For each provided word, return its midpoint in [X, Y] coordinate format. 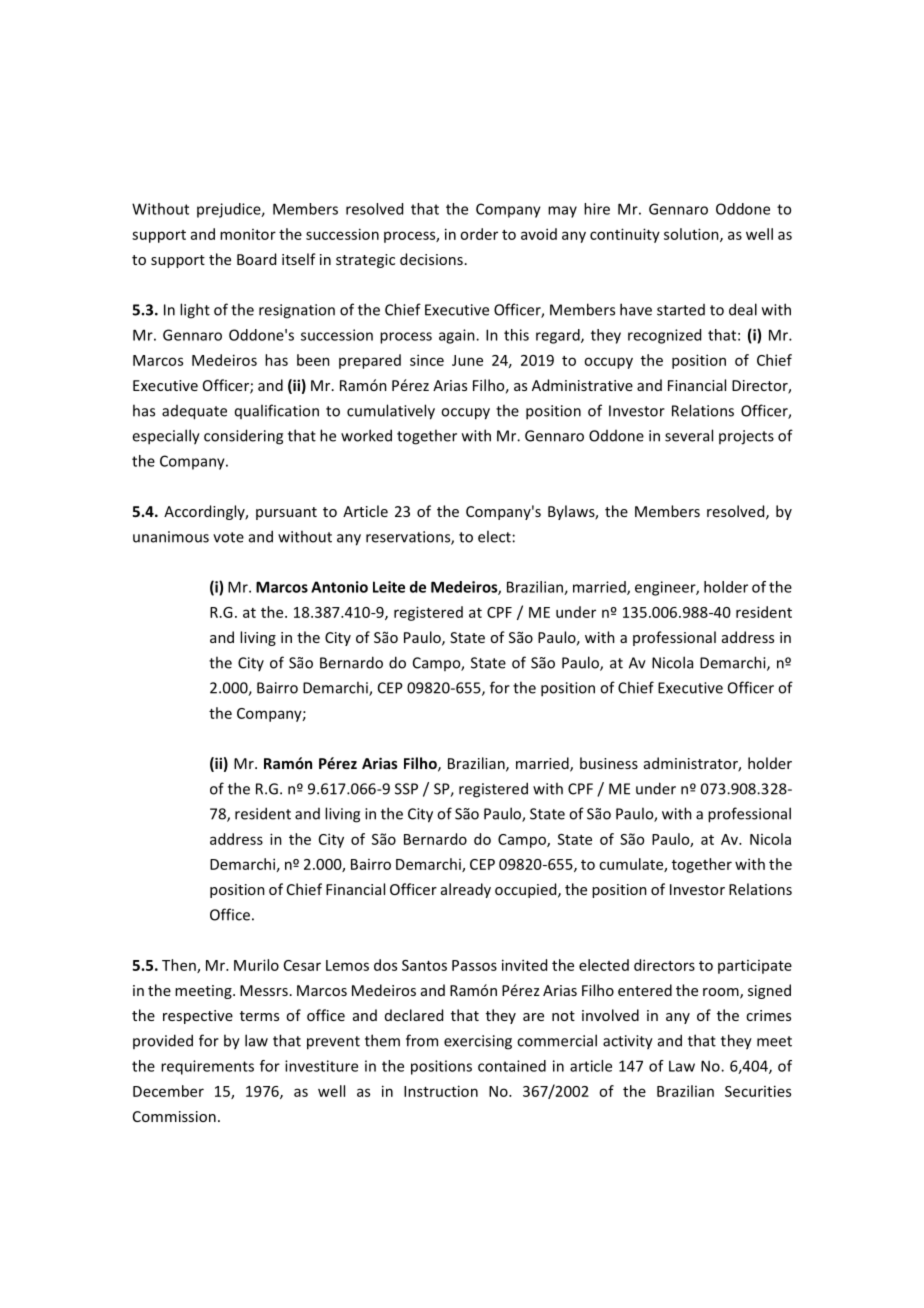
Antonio [339, 587]
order [479, 234]
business [609, 763]
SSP [406, 789]
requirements [207, 1067]
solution [692, 235]
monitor [248, 234]
